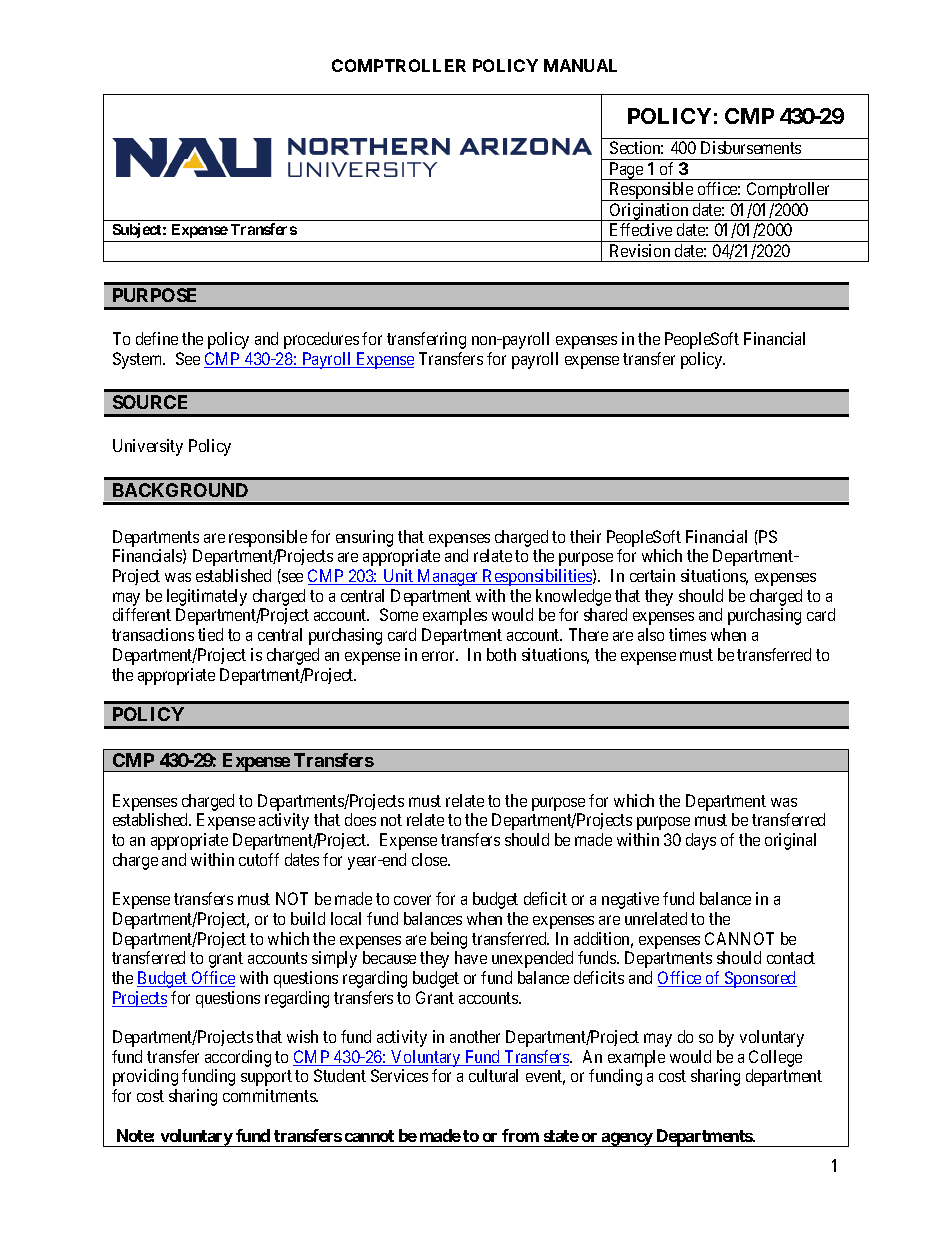 The width and height of the image is (952, 1233). Describe the element at coordinates (157, 338) in the image. I see `define` at that location.
